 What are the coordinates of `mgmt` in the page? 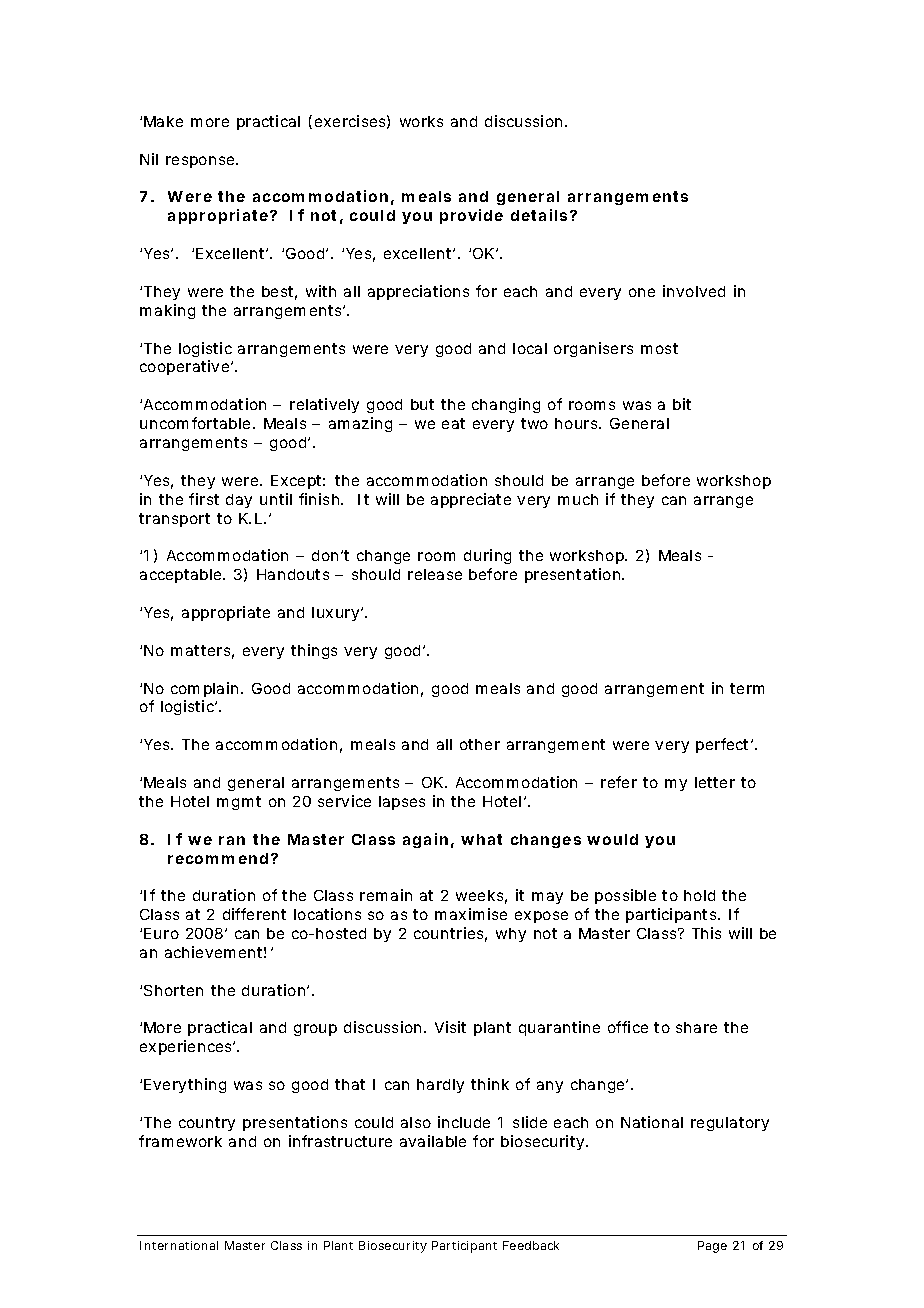 It's located at (239, 803).
